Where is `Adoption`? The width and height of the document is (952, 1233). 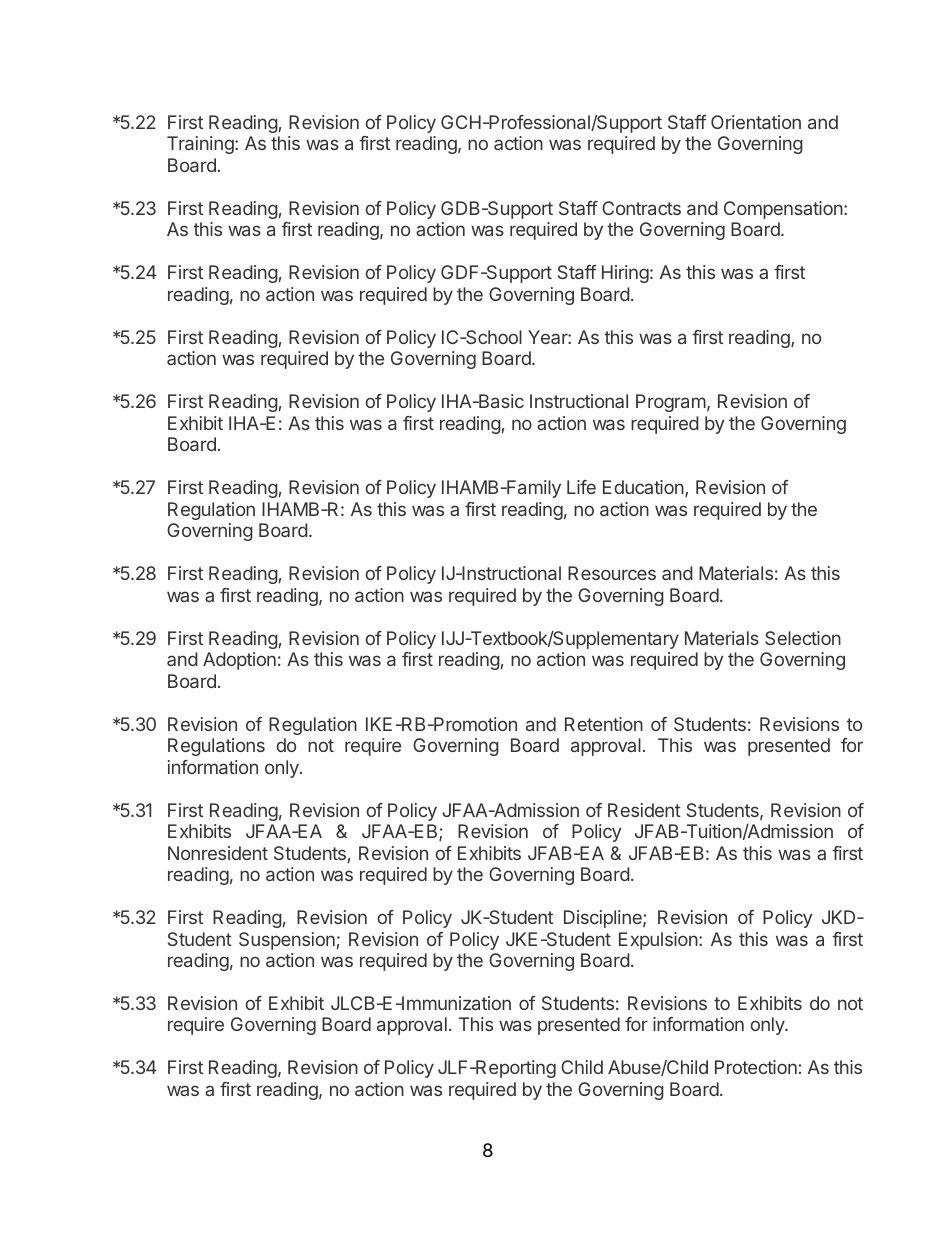
Adoption is located at coordinates (239, 661).
